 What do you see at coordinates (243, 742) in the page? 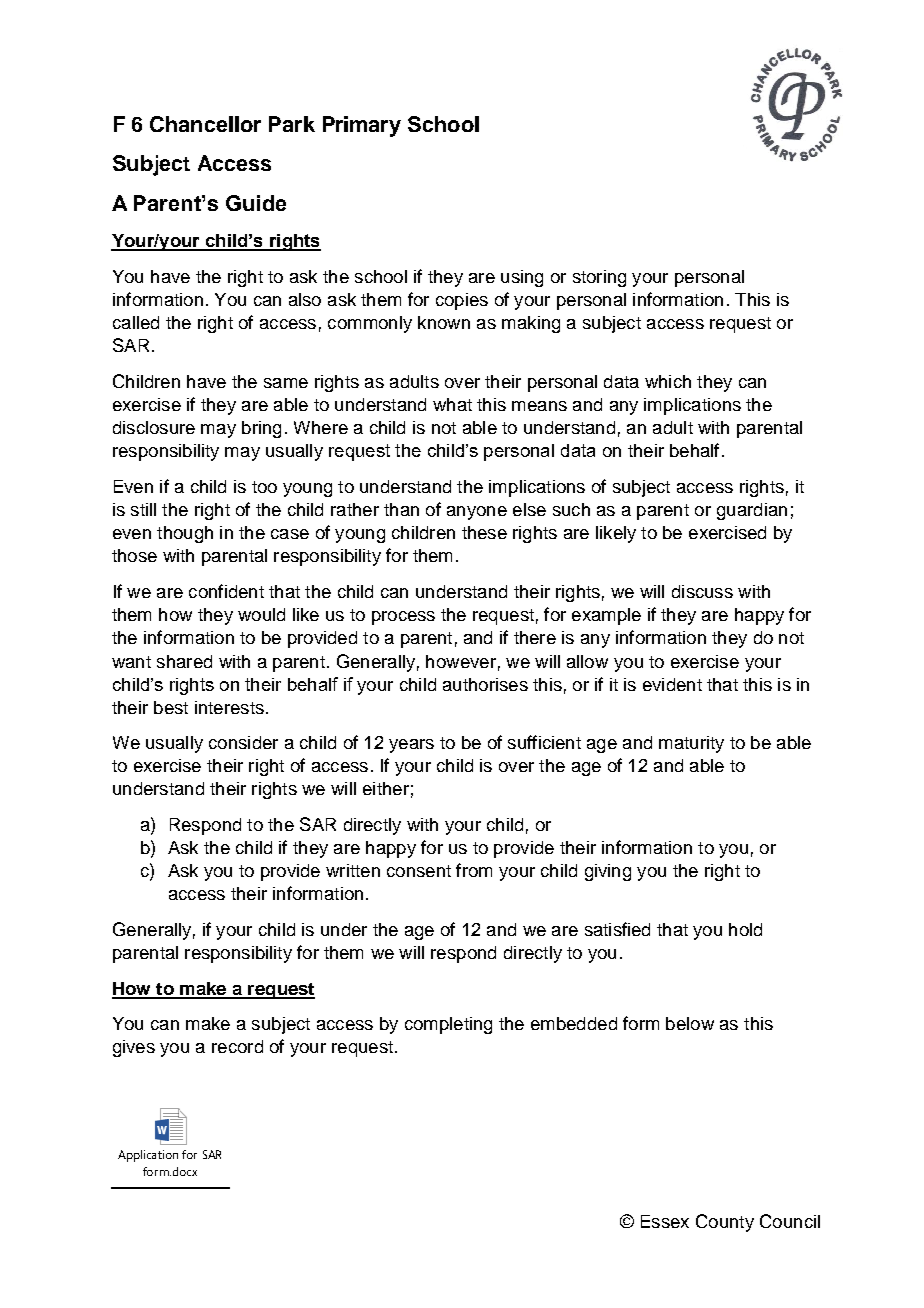
I see `consider` at bounding box center [243, 742].
